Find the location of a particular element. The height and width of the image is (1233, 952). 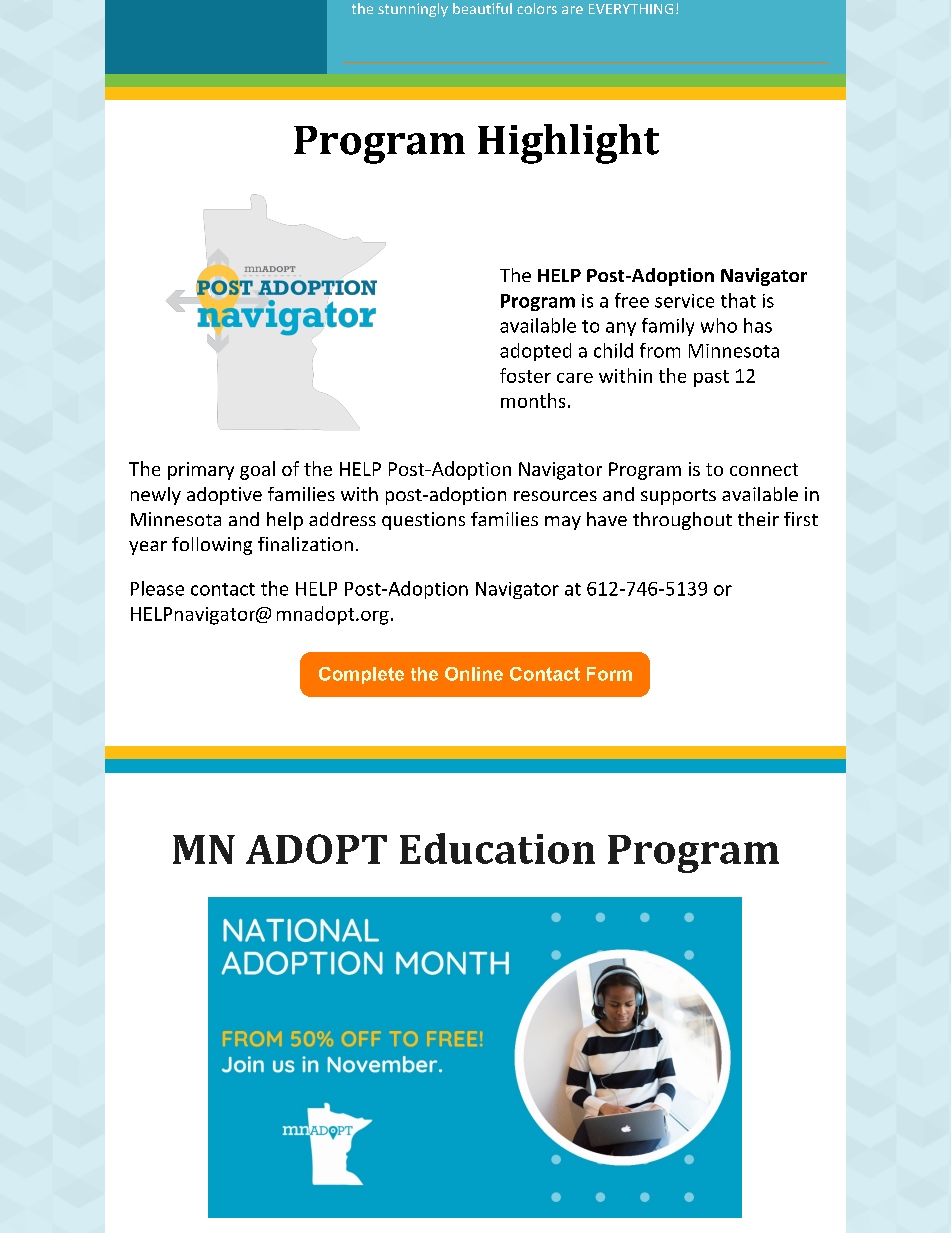

throughout is located at coordinates (682, 521).
